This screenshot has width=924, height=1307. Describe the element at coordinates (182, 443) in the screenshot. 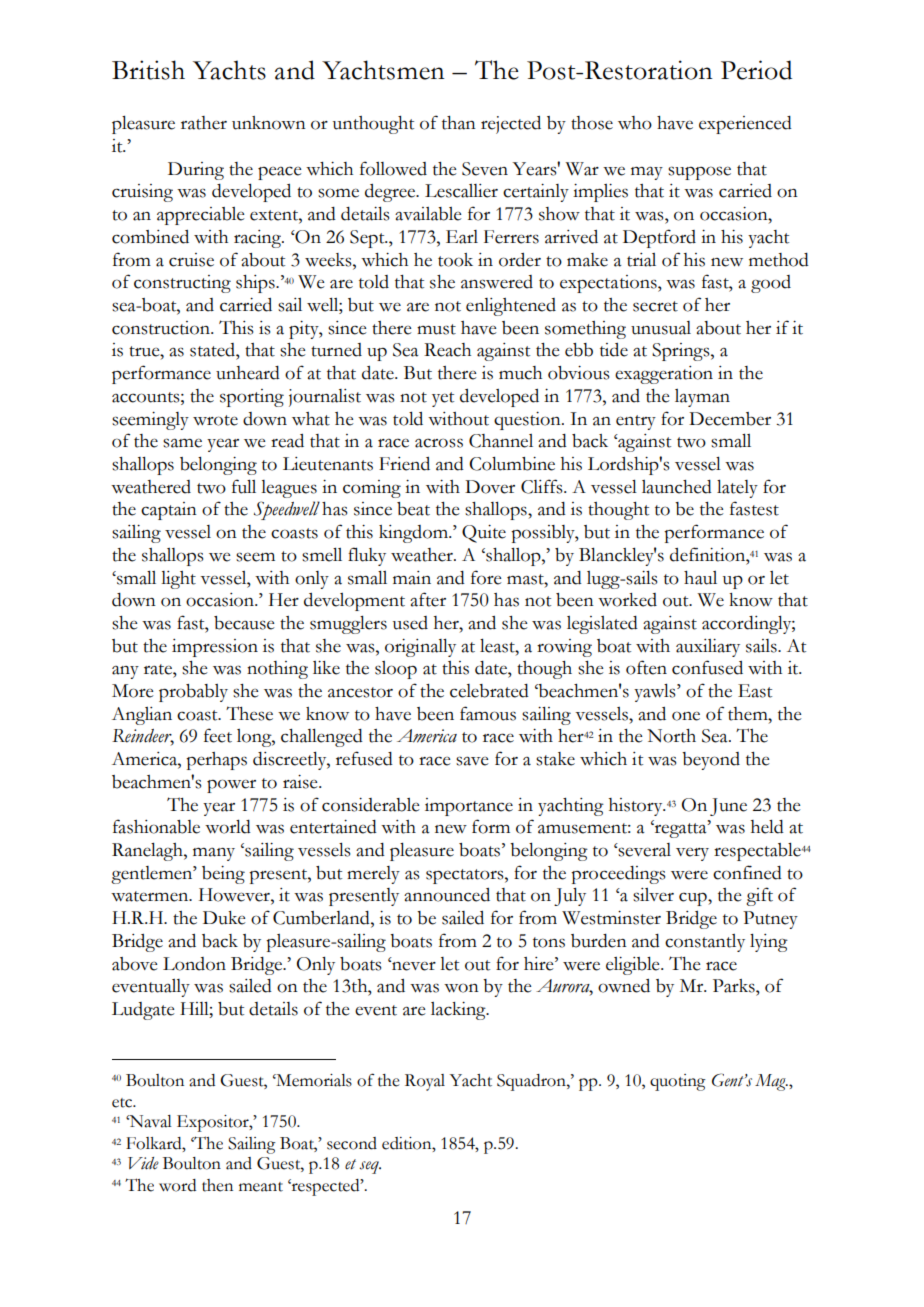

I see `same` at that location.
